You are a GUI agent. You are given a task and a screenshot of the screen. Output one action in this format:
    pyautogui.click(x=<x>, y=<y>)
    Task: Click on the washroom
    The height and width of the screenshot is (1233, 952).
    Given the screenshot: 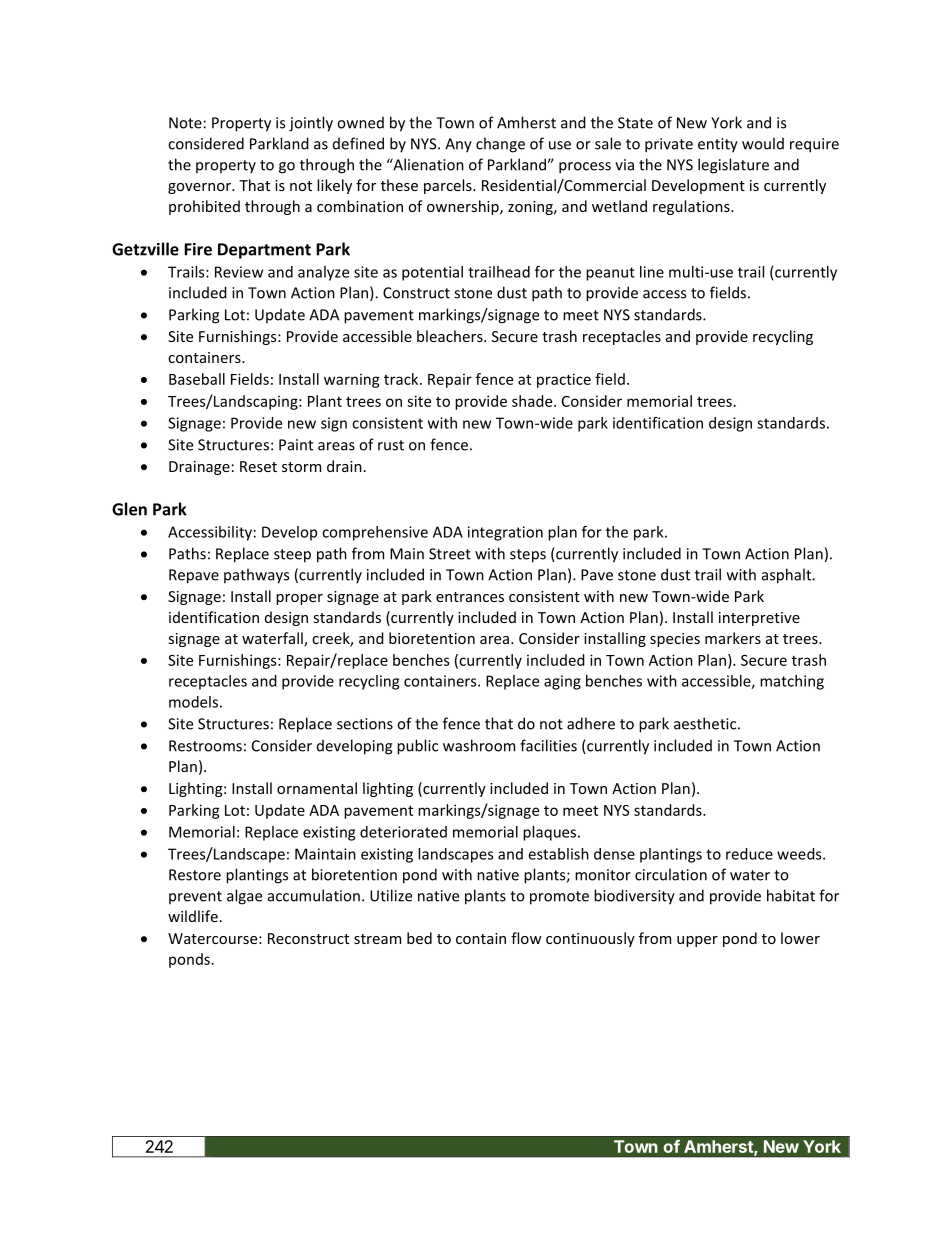 What is the action you would take?
    pyautogui.click(x=479, y=745)
